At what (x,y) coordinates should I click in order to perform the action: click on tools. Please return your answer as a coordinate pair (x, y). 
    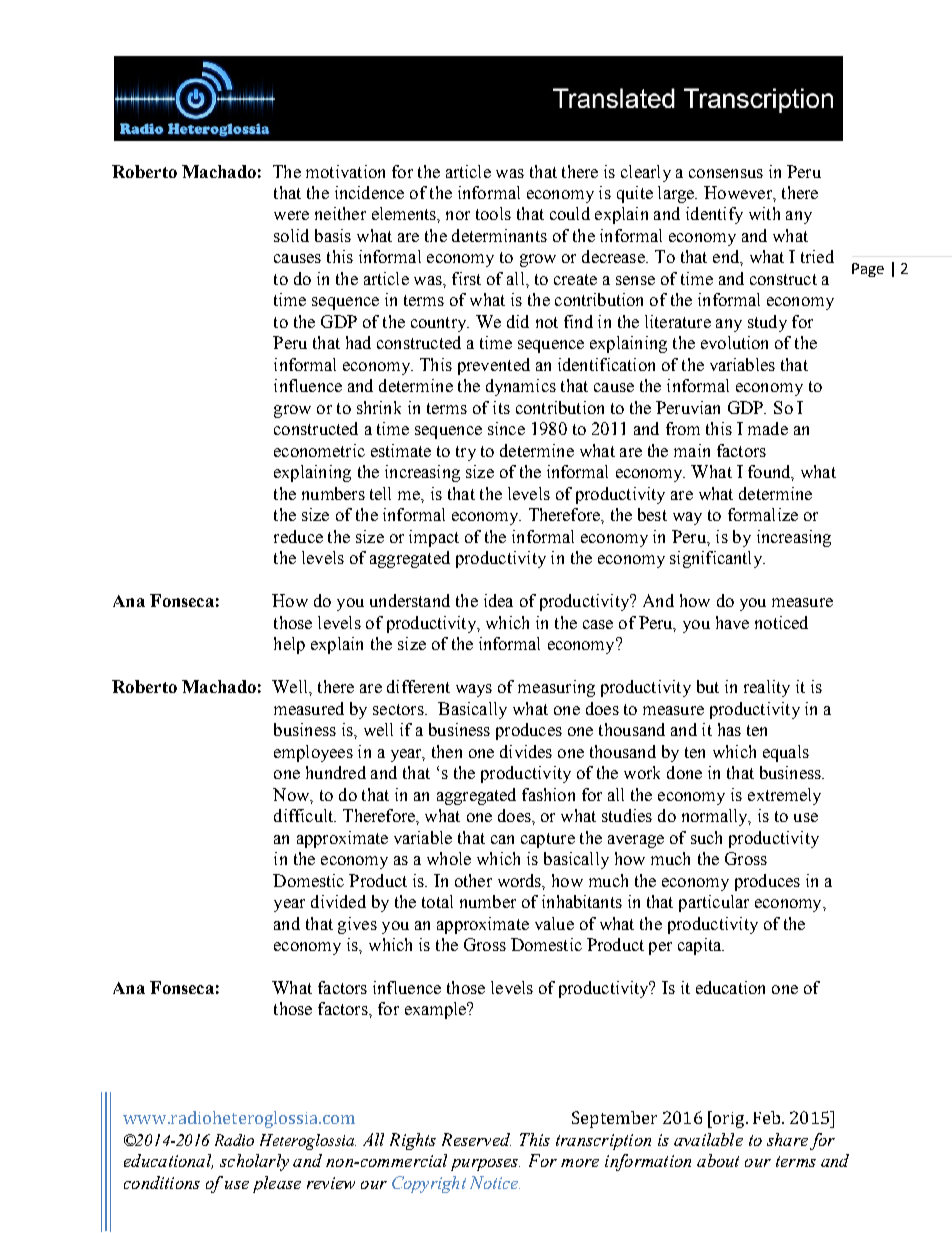
    Looking at the image, I should click on (493, 213).
